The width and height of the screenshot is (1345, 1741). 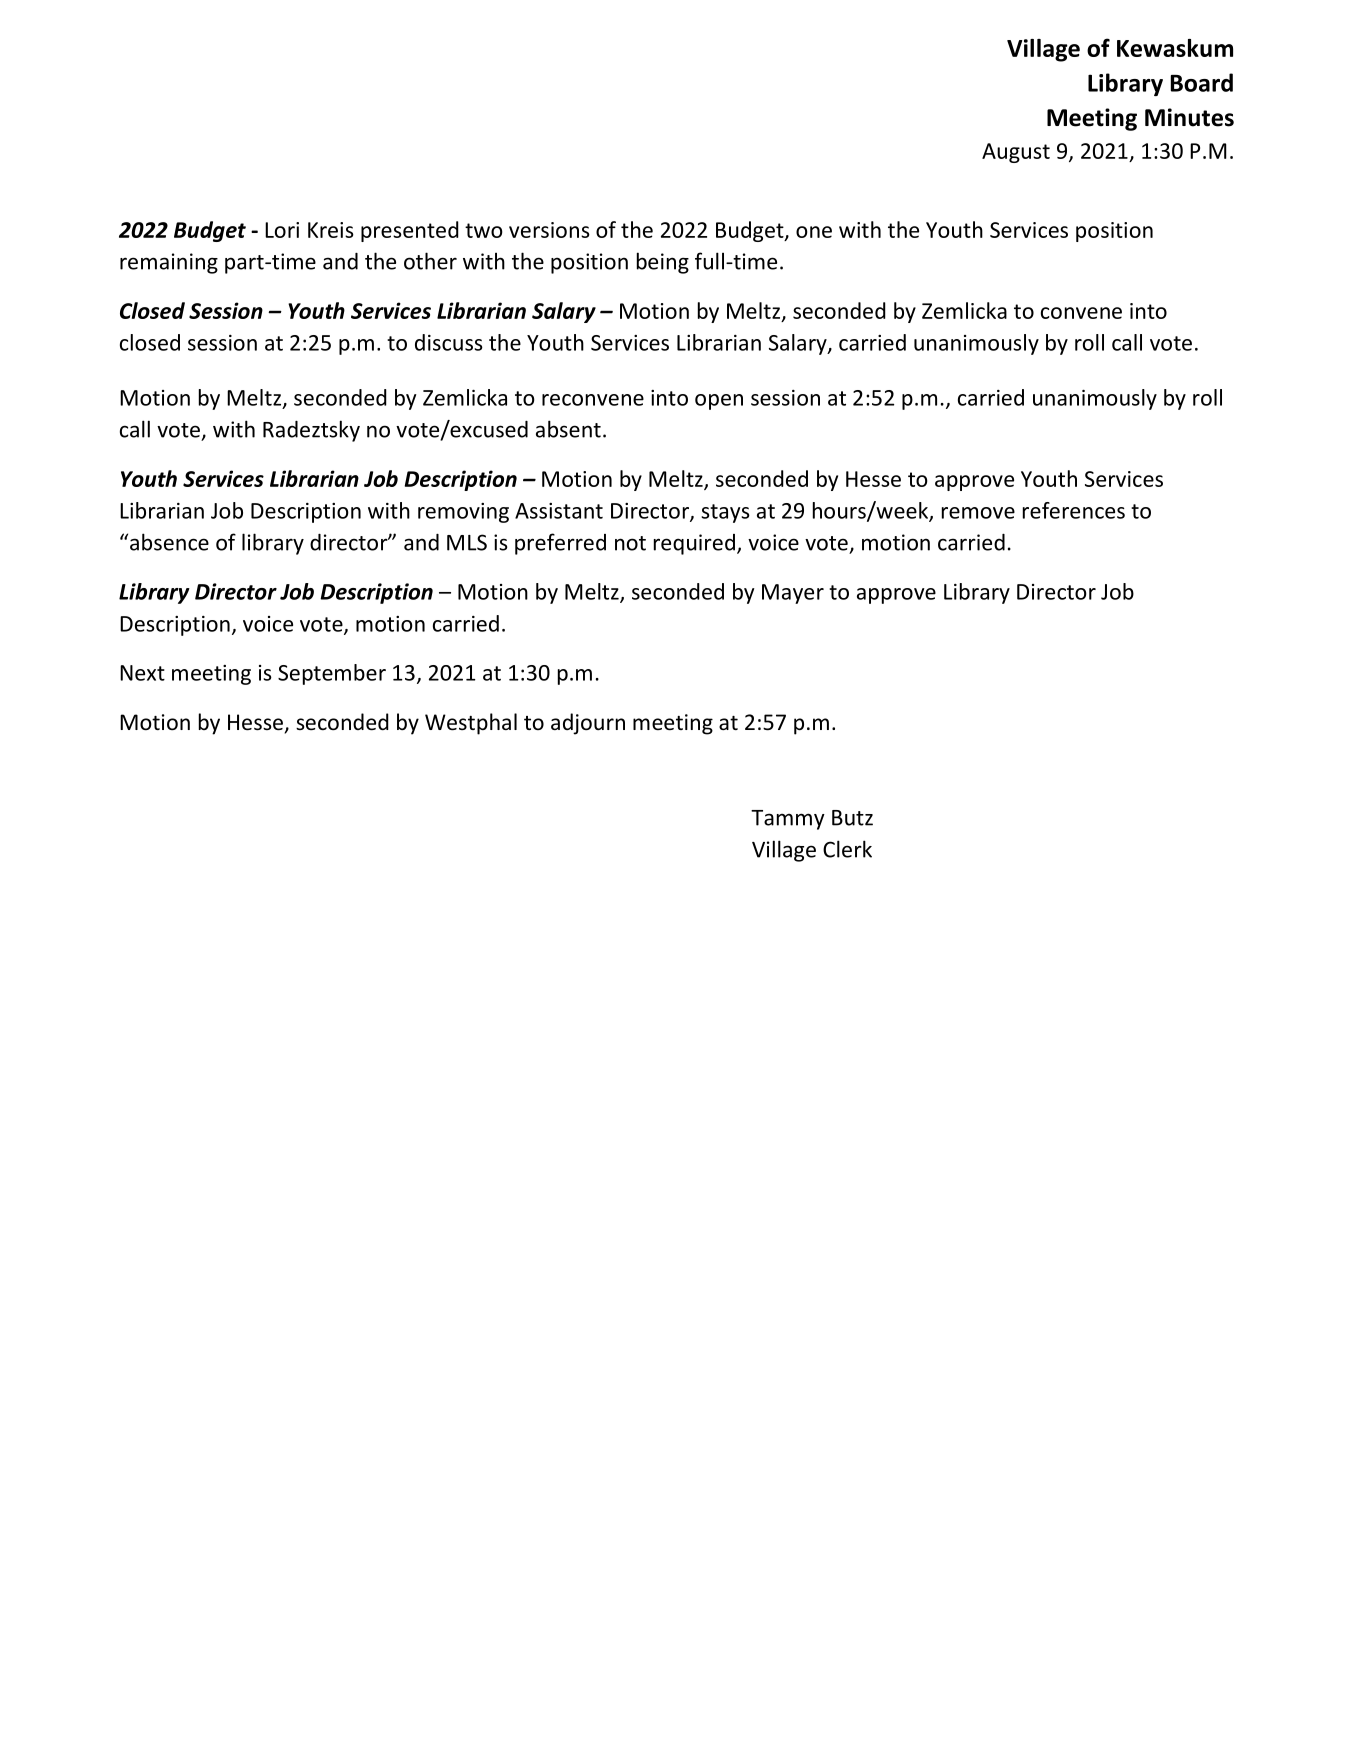 What do you see at coordinates (1074, 510) in the screenshot?
I see `references` at bounding box center [1074, 510].
